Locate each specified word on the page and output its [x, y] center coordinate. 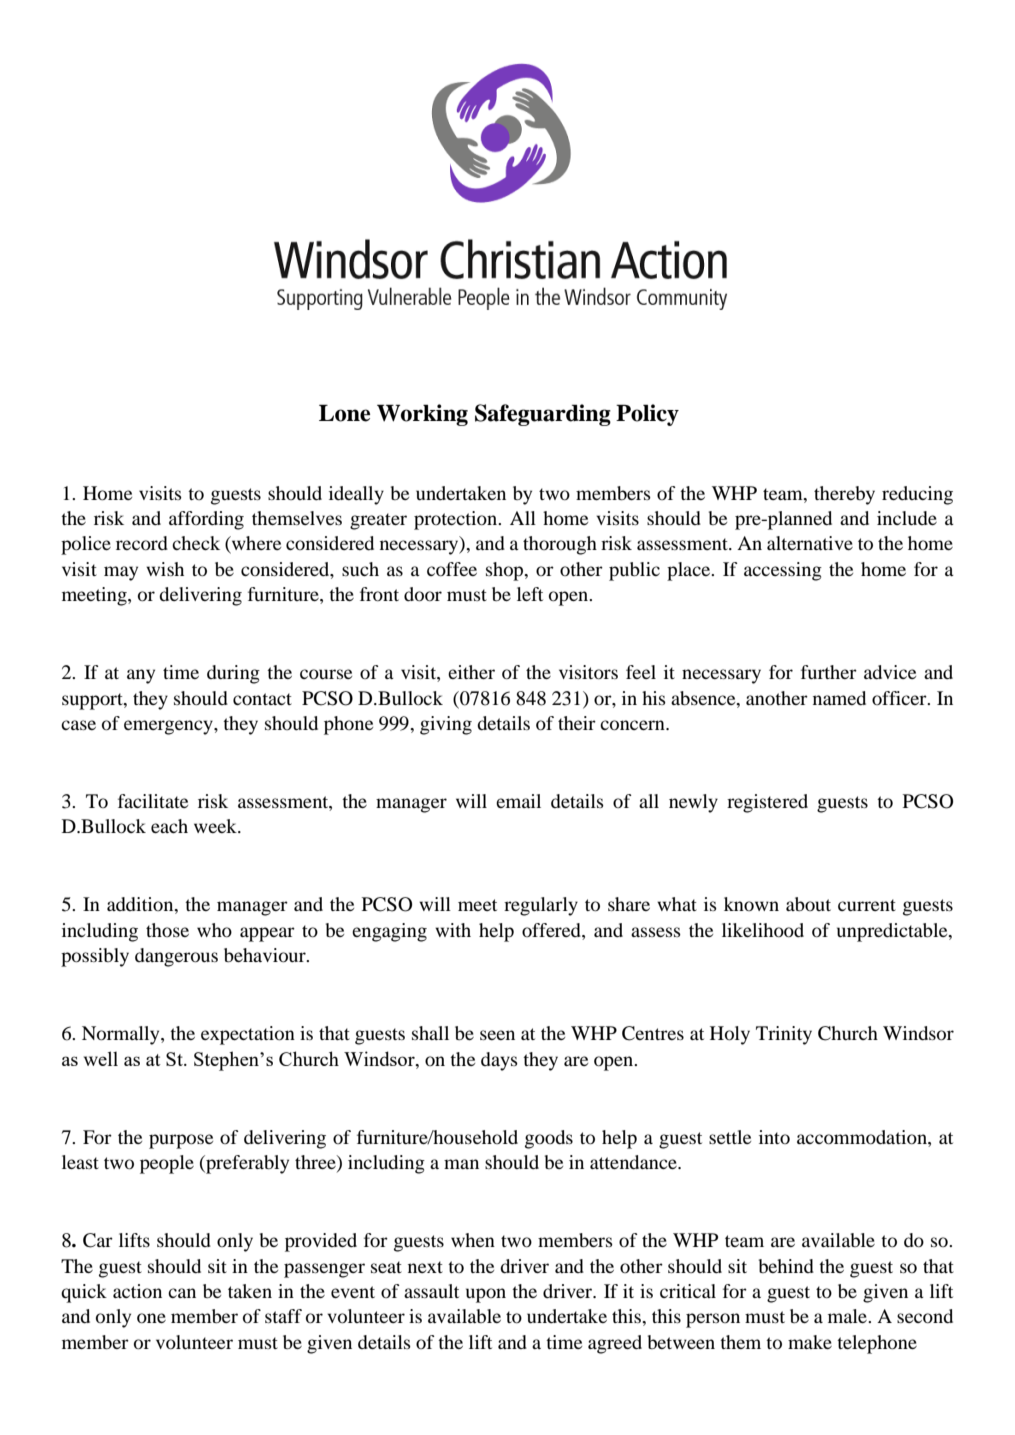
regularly [541, 906]
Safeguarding [543, 415]
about [808, 904]
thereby [844, 495]
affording [206, 520]
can [182, 1293]
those [167, 930]
